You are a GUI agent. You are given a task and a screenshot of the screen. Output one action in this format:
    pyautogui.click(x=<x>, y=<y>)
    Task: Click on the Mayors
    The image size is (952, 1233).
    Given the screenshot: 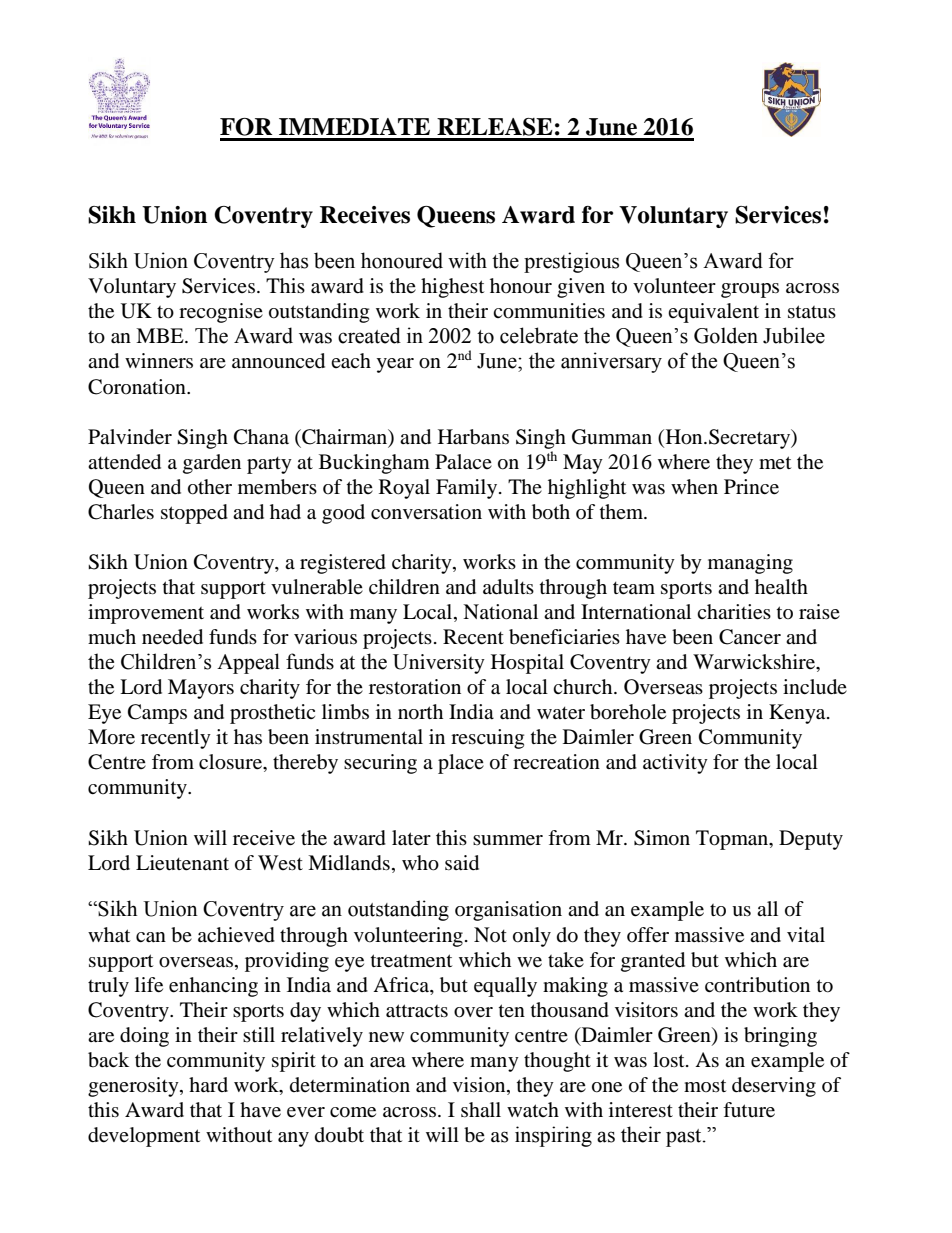 What is the action you would take?
    pyautogui.click(x=201, y=689)
